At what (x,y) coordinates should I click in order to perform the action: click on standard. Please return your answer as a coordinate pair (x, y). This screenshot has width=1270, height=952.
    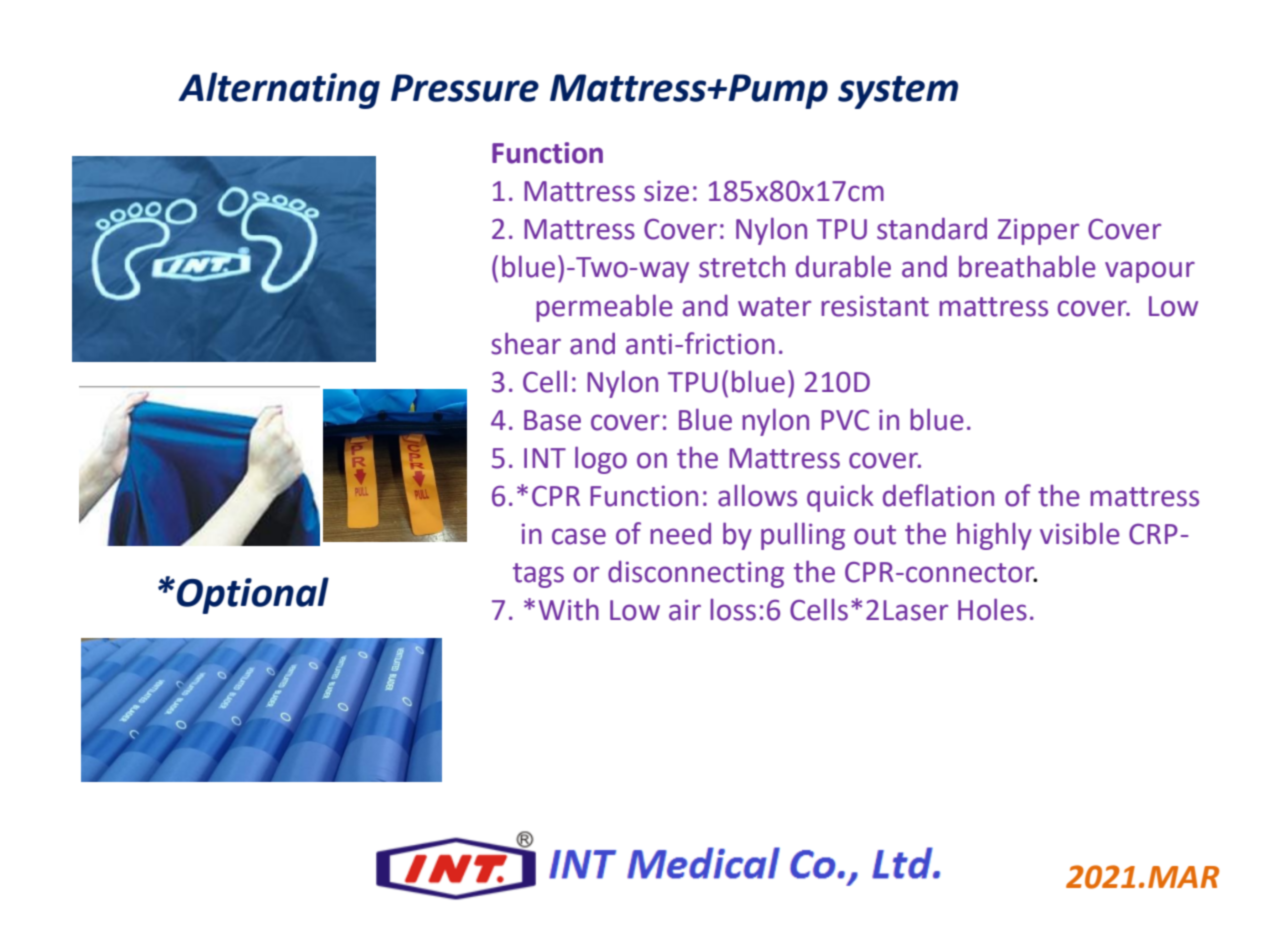
    Looking at the image, I should click on (932, 228).
